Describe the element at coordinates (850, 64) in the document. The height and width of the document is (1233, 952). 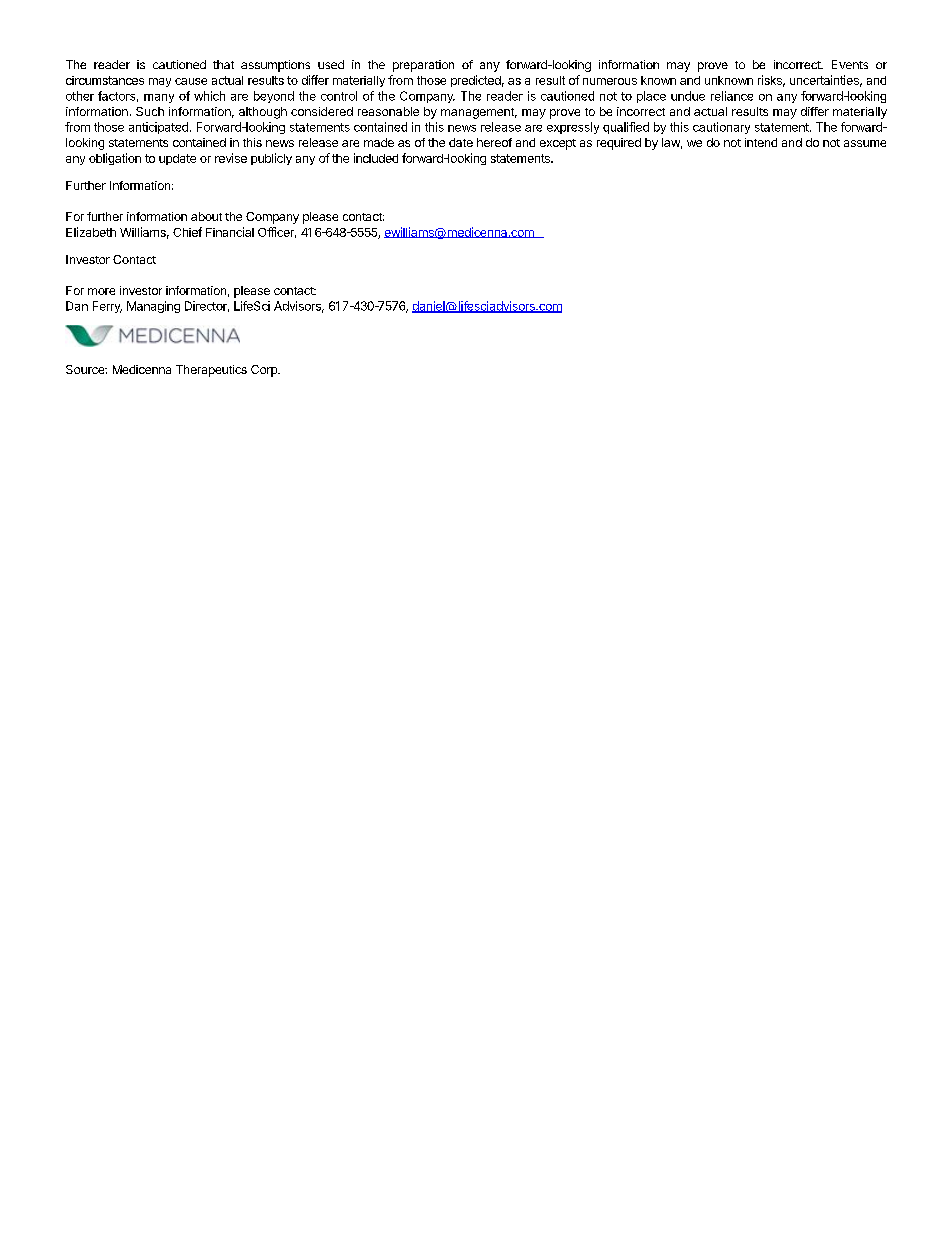
I see `Events` at that location.
